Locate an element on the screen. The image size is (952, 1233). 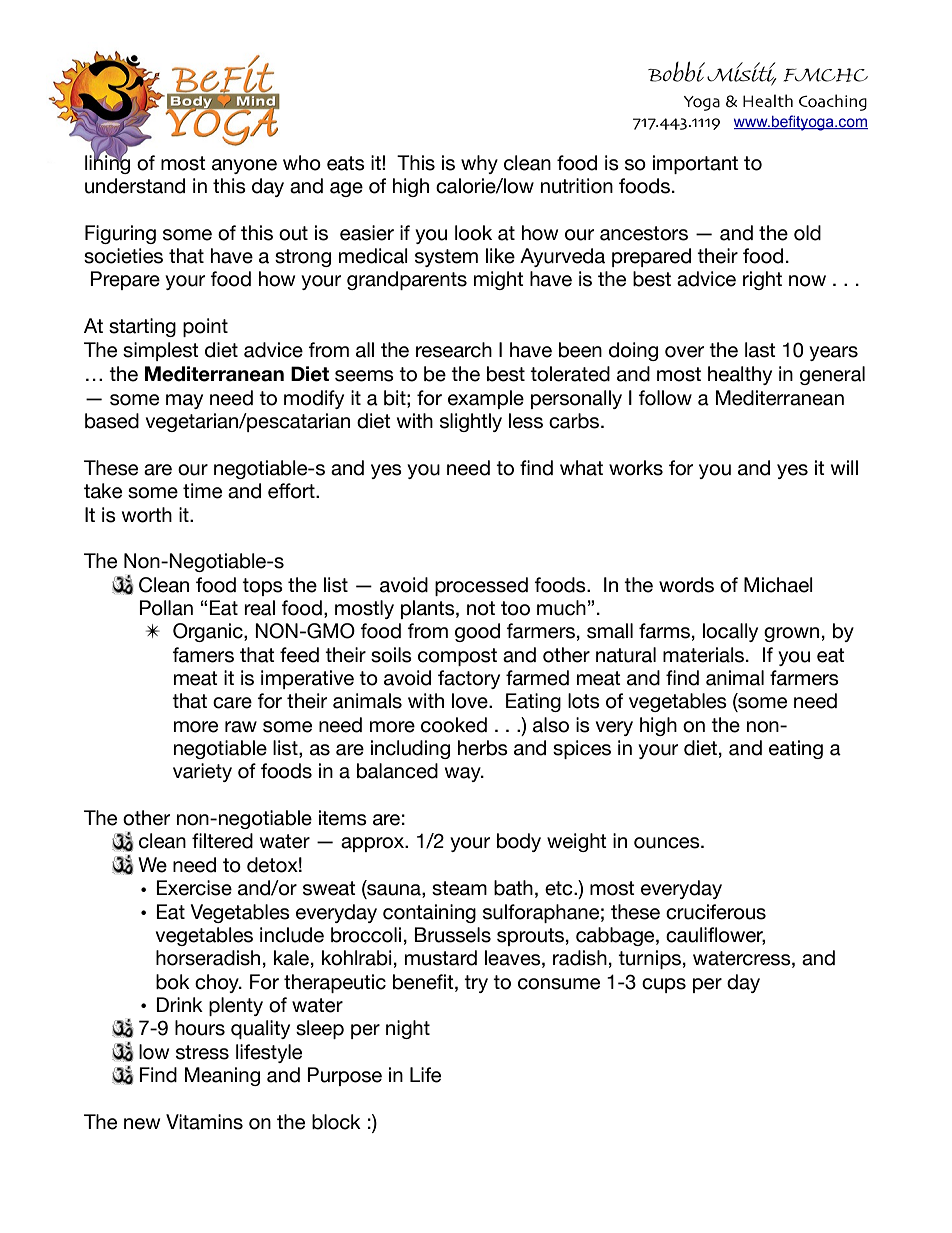
Michael is located at coordinates (778, 585).
